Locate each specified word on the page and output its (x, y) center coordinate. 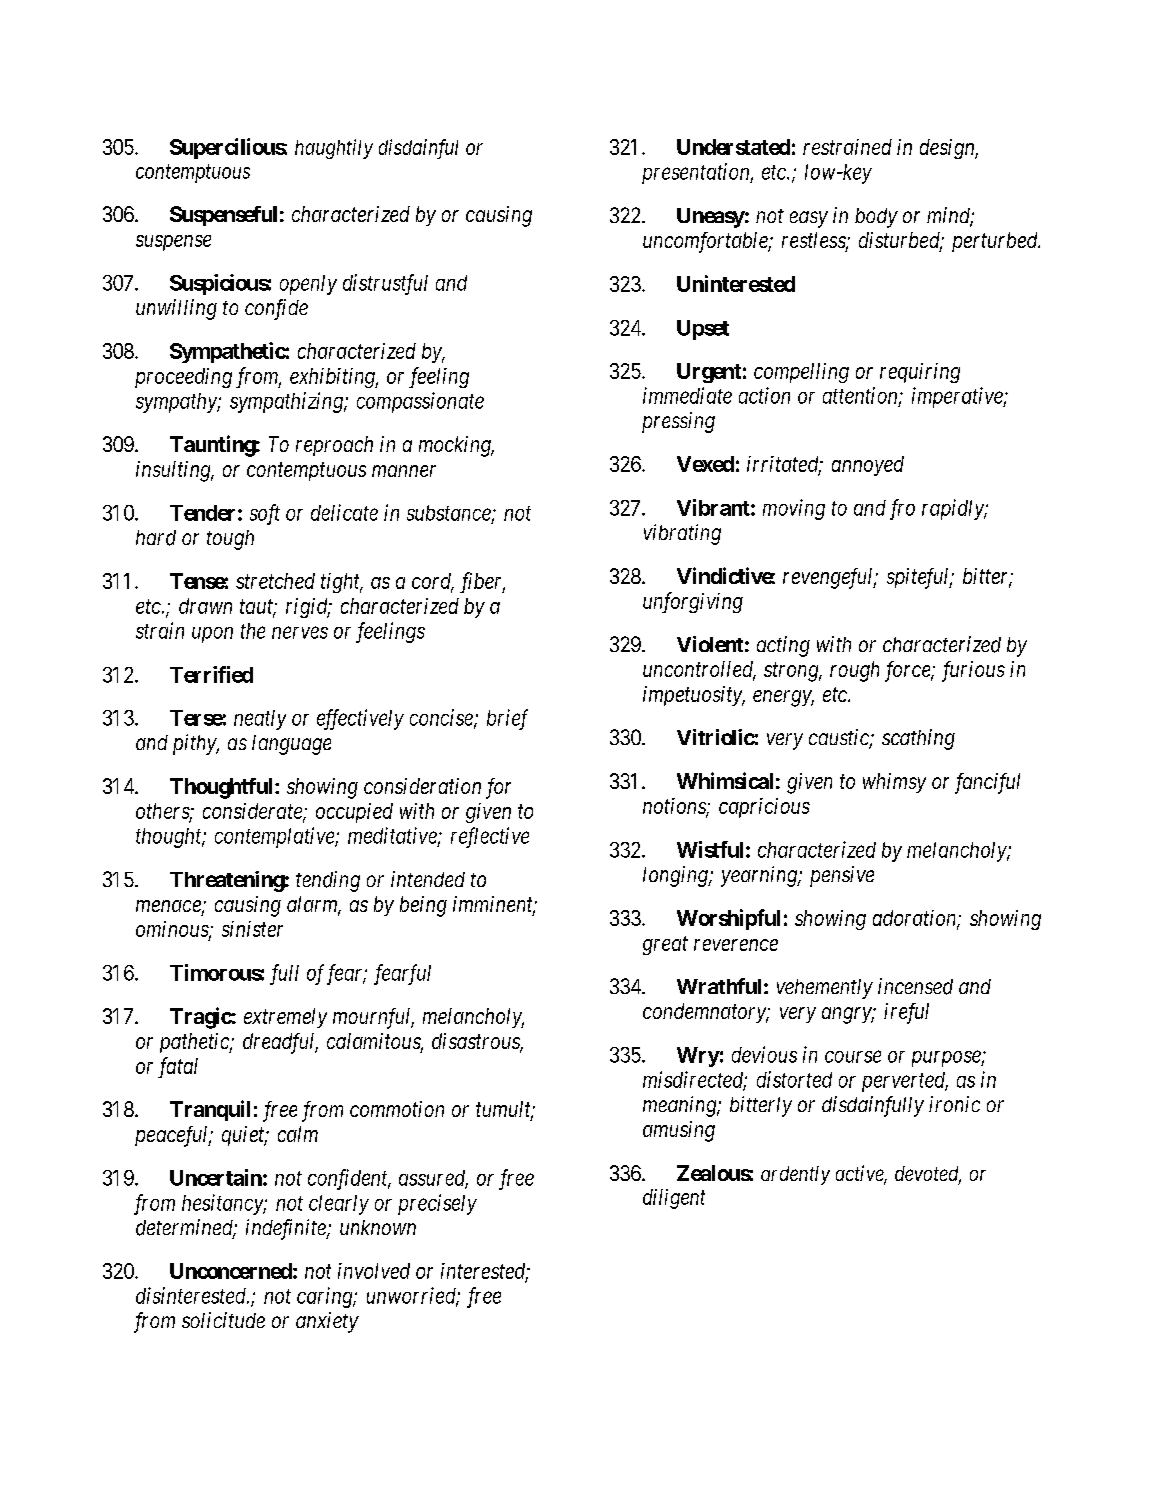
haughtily (334, 149)
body (876, 218)
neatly (260, 720)
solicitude (223, 1320)
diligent (674, 1199)
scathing (918, 739)
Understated (733, 147)
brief (507, 719)
